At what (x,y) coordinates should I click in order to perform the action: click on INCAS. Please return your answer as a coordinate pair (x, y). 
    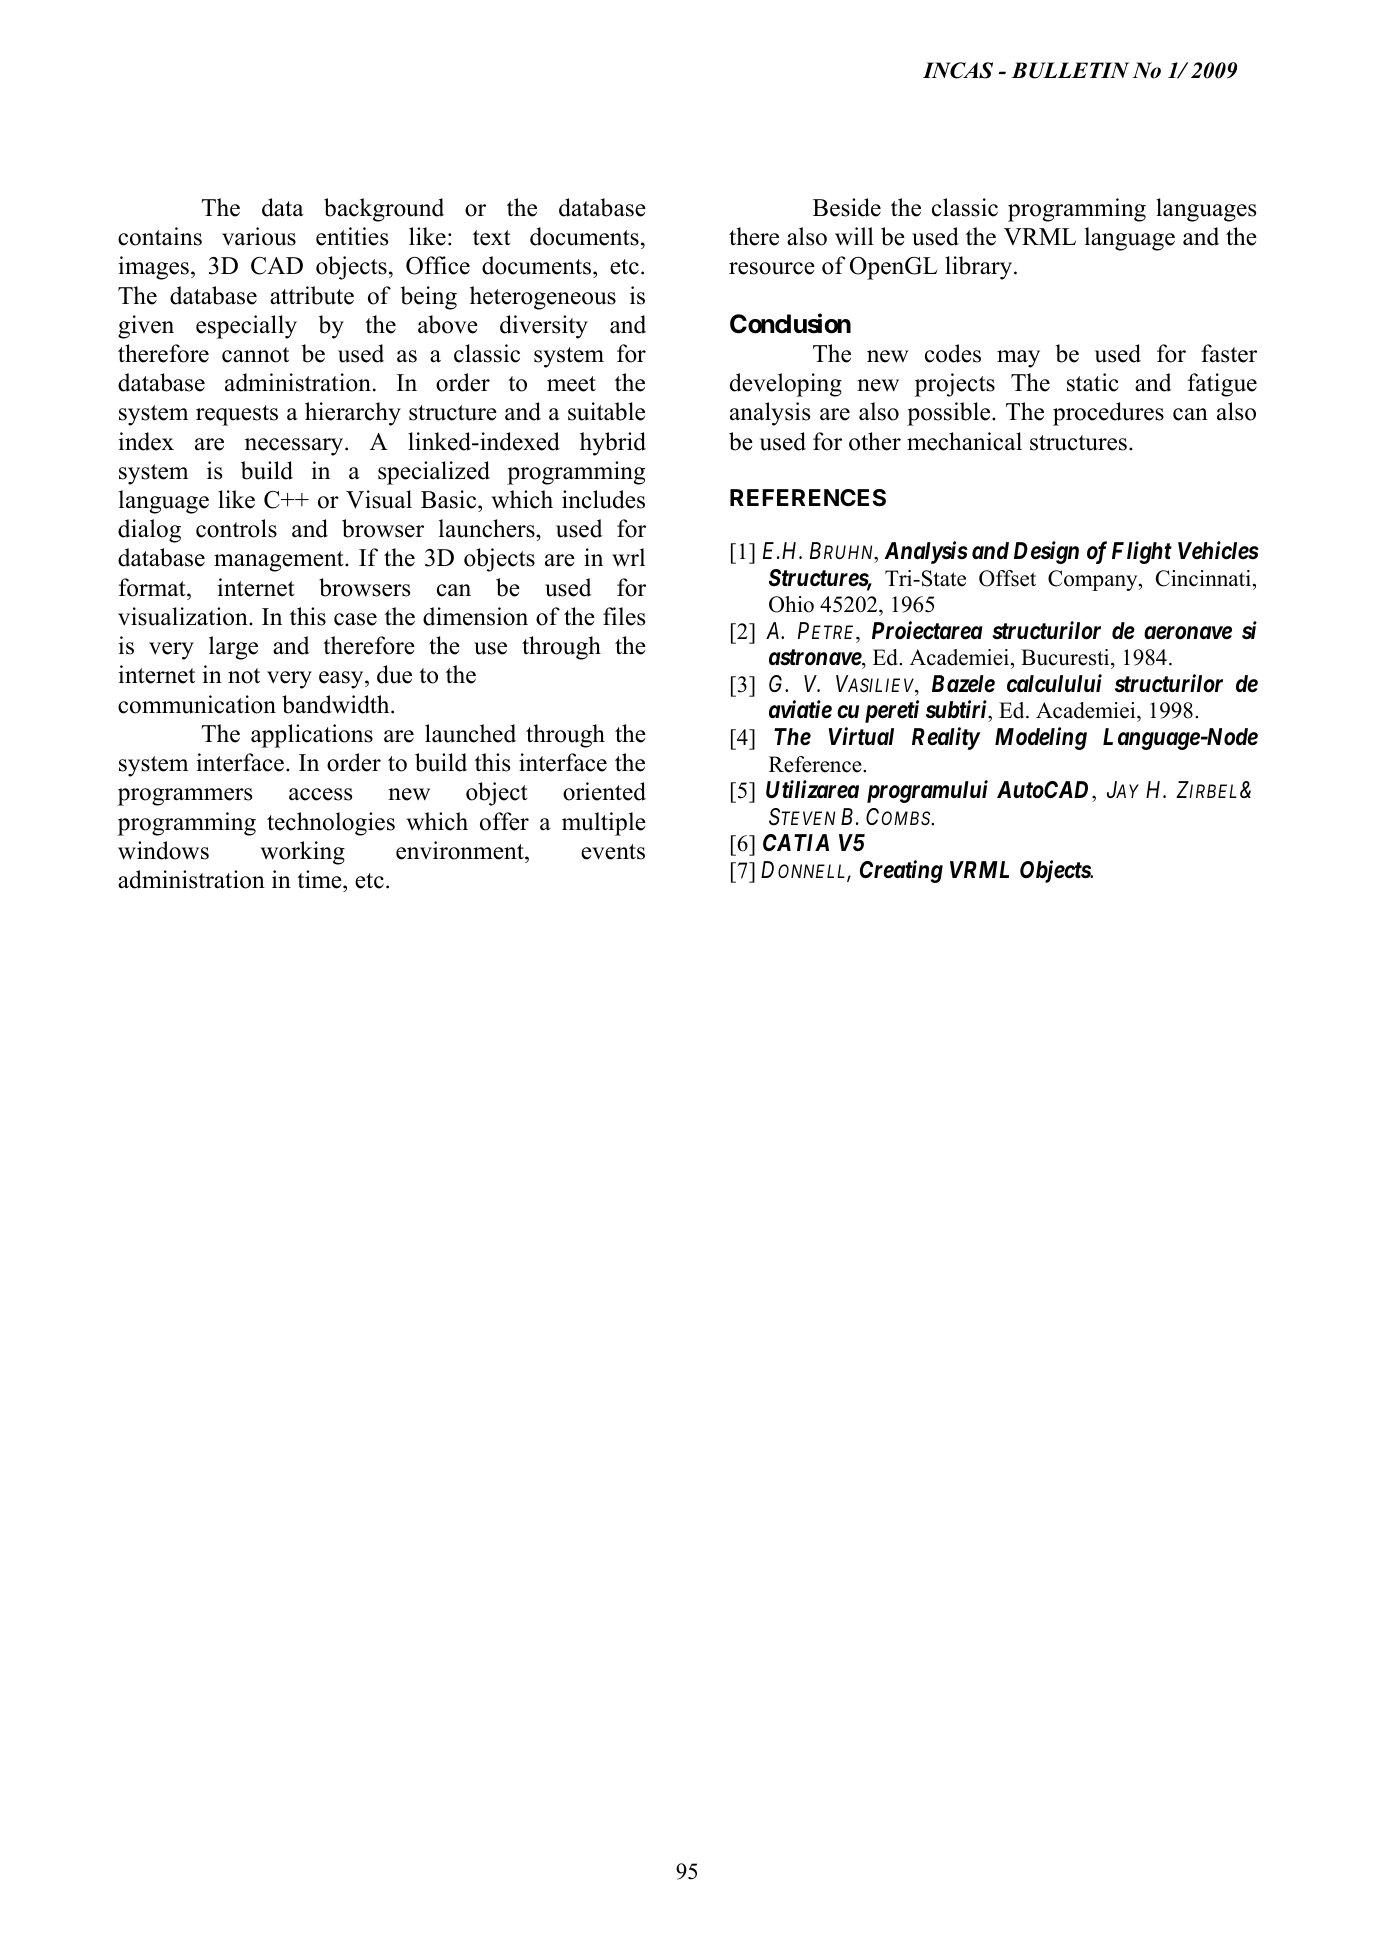
    Looking at the image, I should click on (958, 70).
